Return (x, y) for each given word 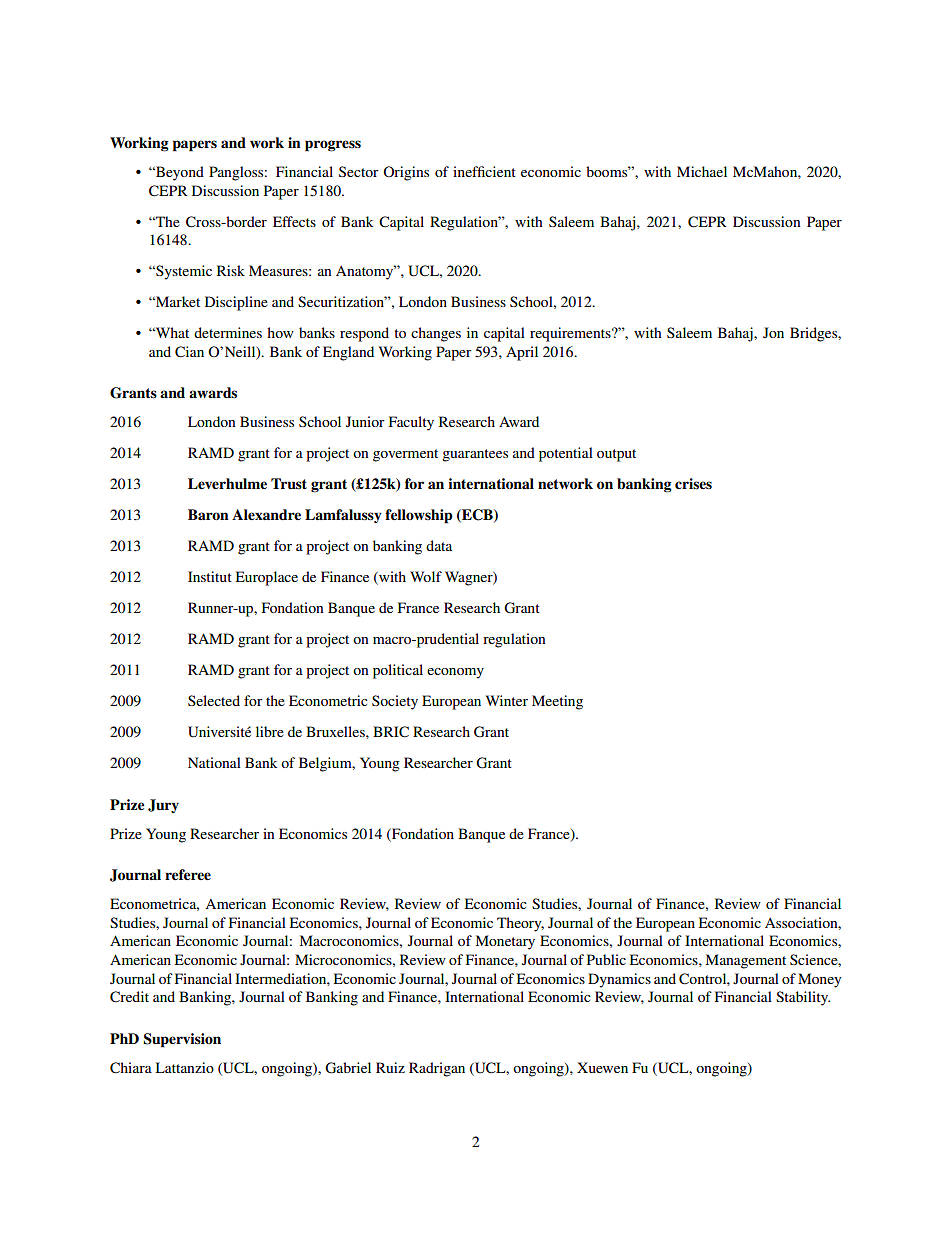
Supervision (182, 1040)
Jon (773, 332)
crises (693, 484)
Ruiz (390, 1067)
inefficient (484, 171)
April (522, 353)
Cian (189, 352)
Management (746, 961)
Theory (520, 924)
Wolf (426, 576)
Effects (294, 221)
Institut (210, 576)
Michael (702, 171)
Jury (163, 806)
